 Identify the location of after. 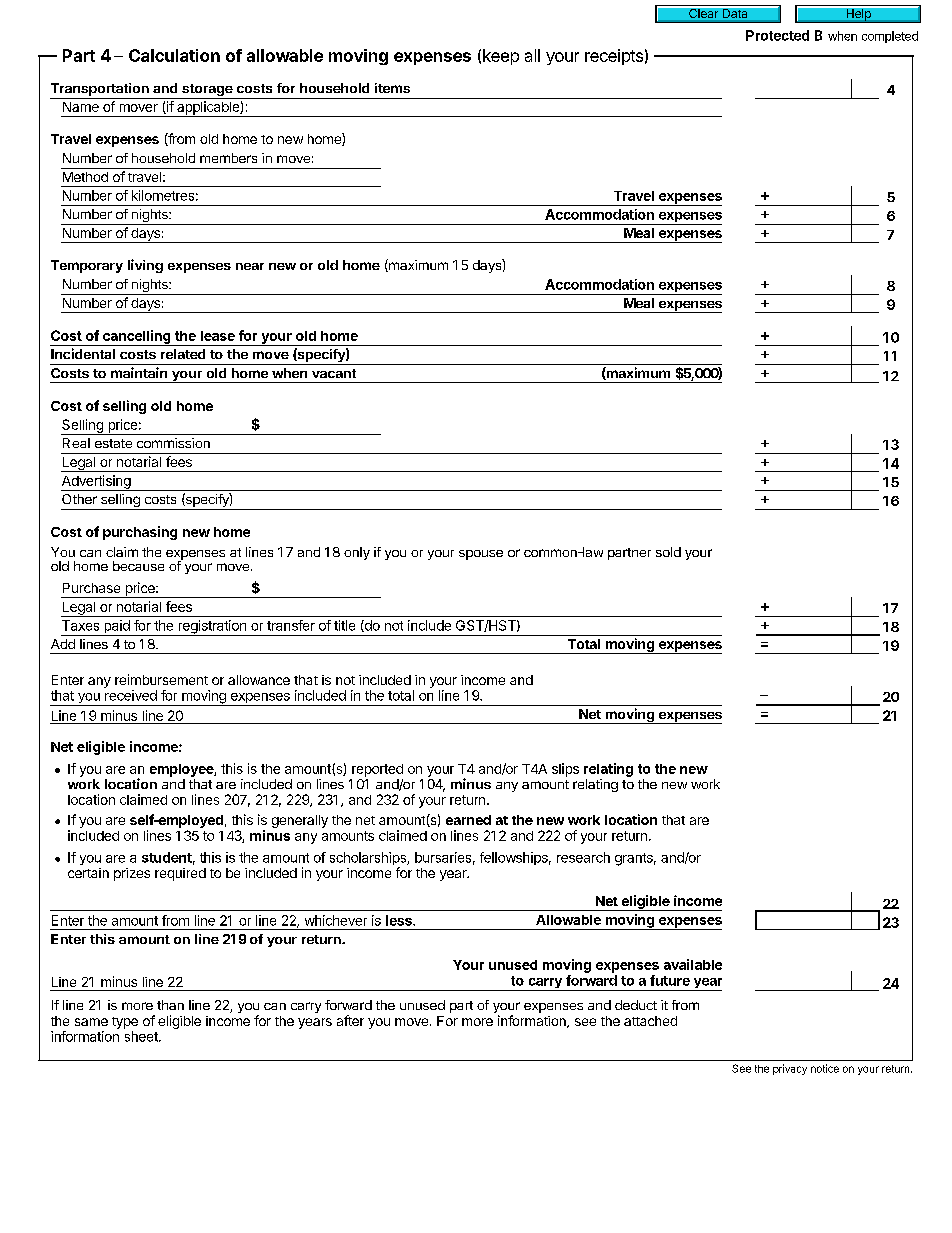
(350, 1020).
